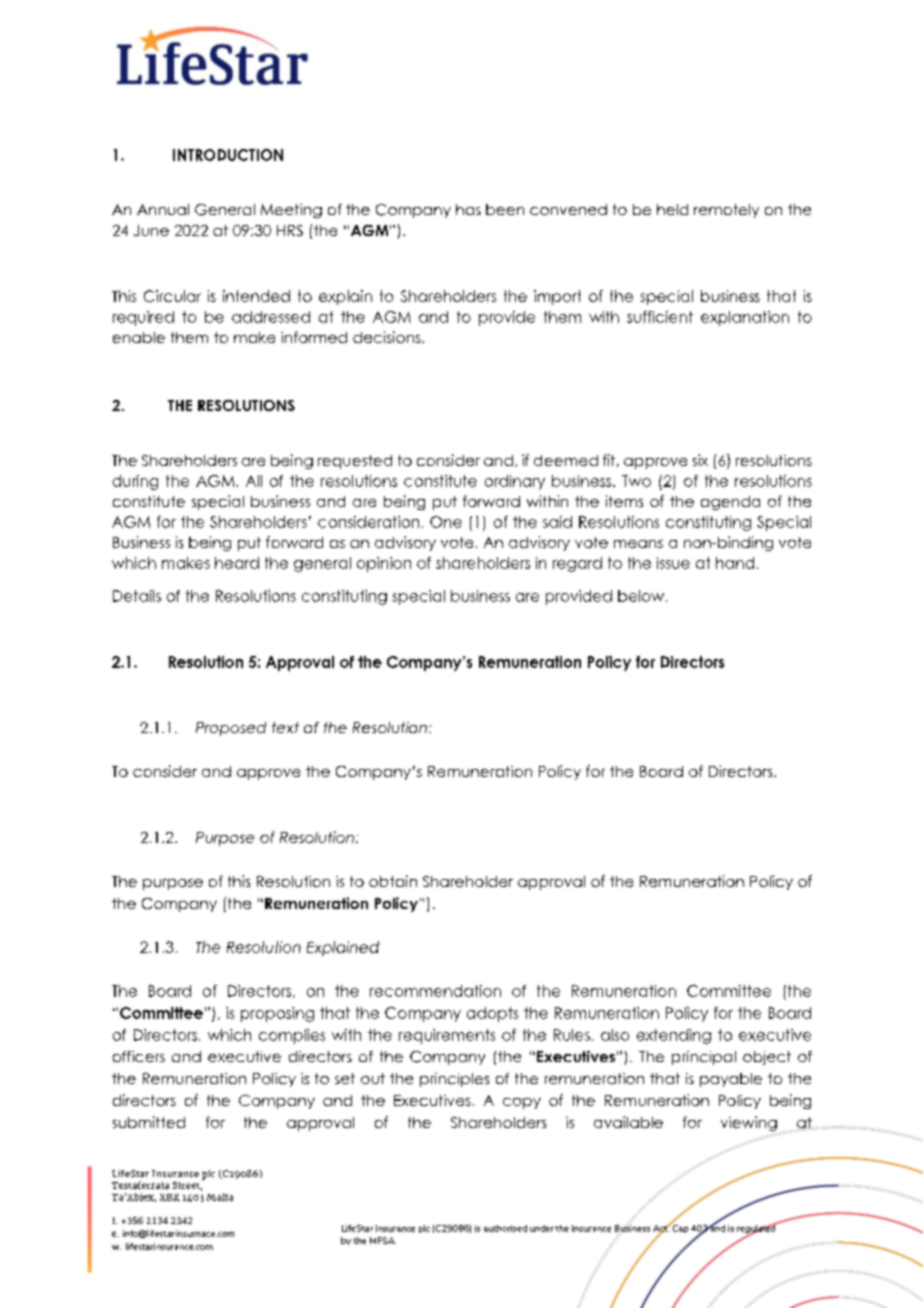 Image resolution: width=924 pixels, height=1308 pixels. I want to click on authorised, so click(505, 1228).
